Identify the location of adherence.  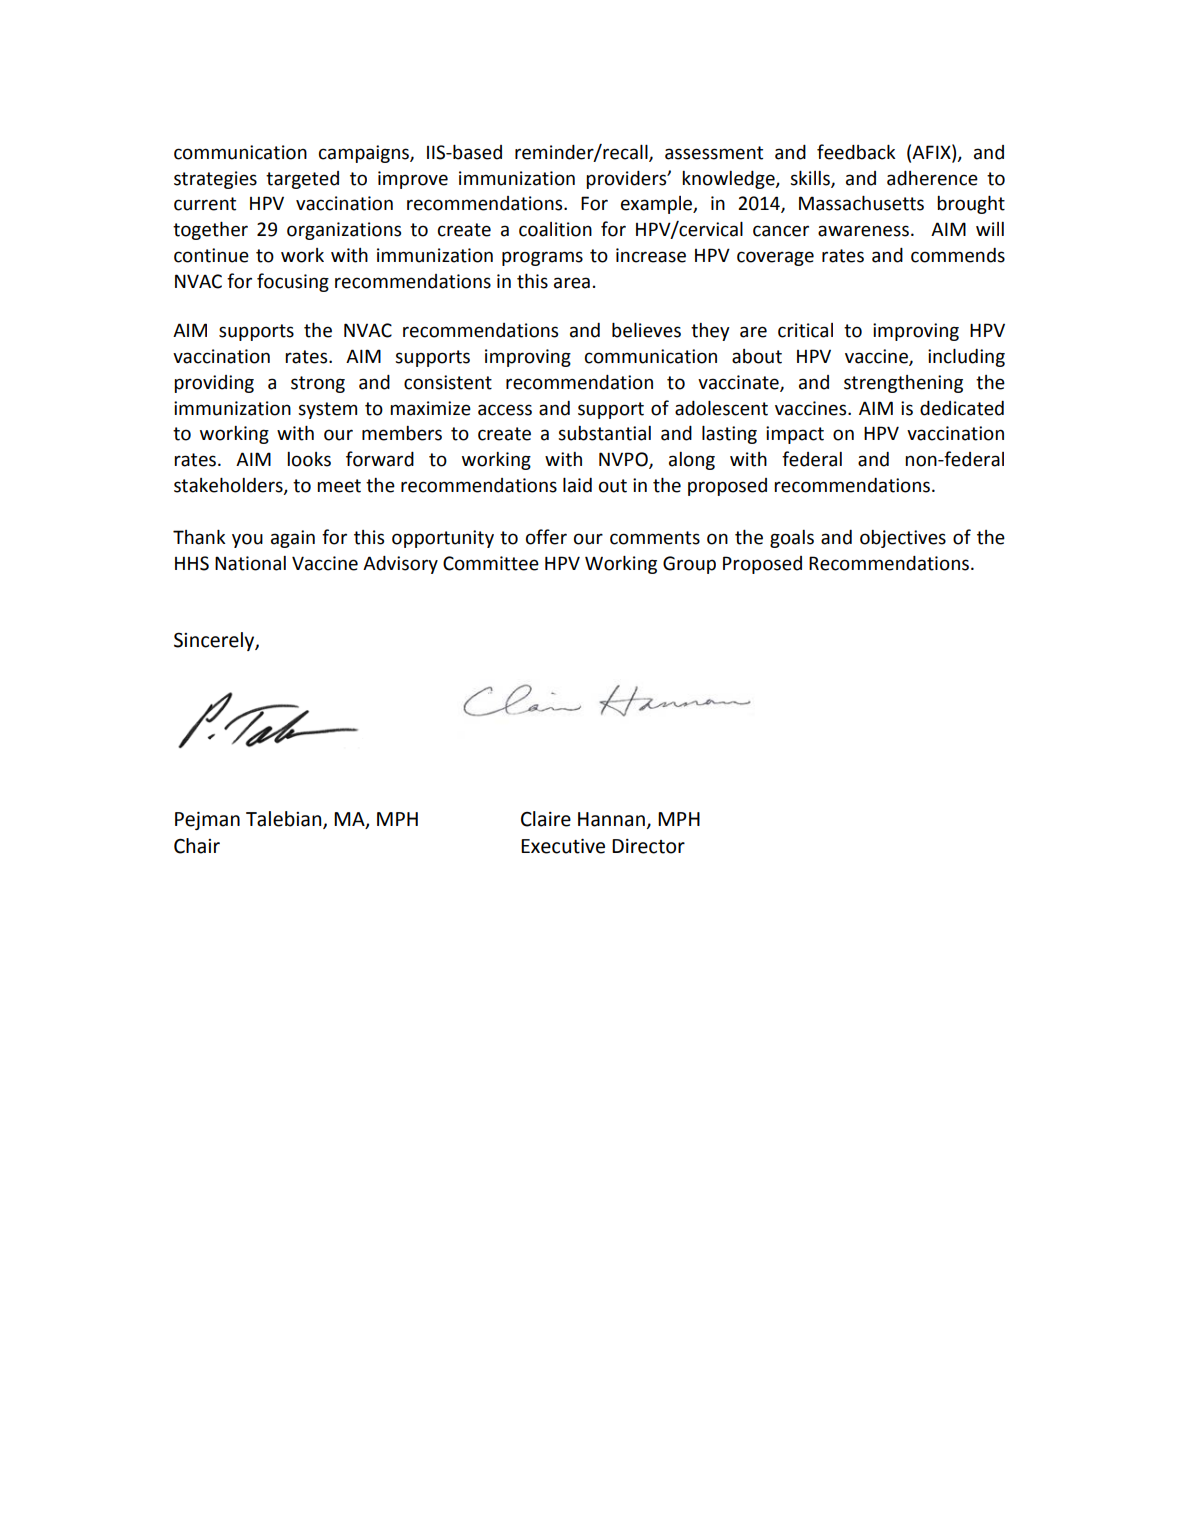
(932, 178).
